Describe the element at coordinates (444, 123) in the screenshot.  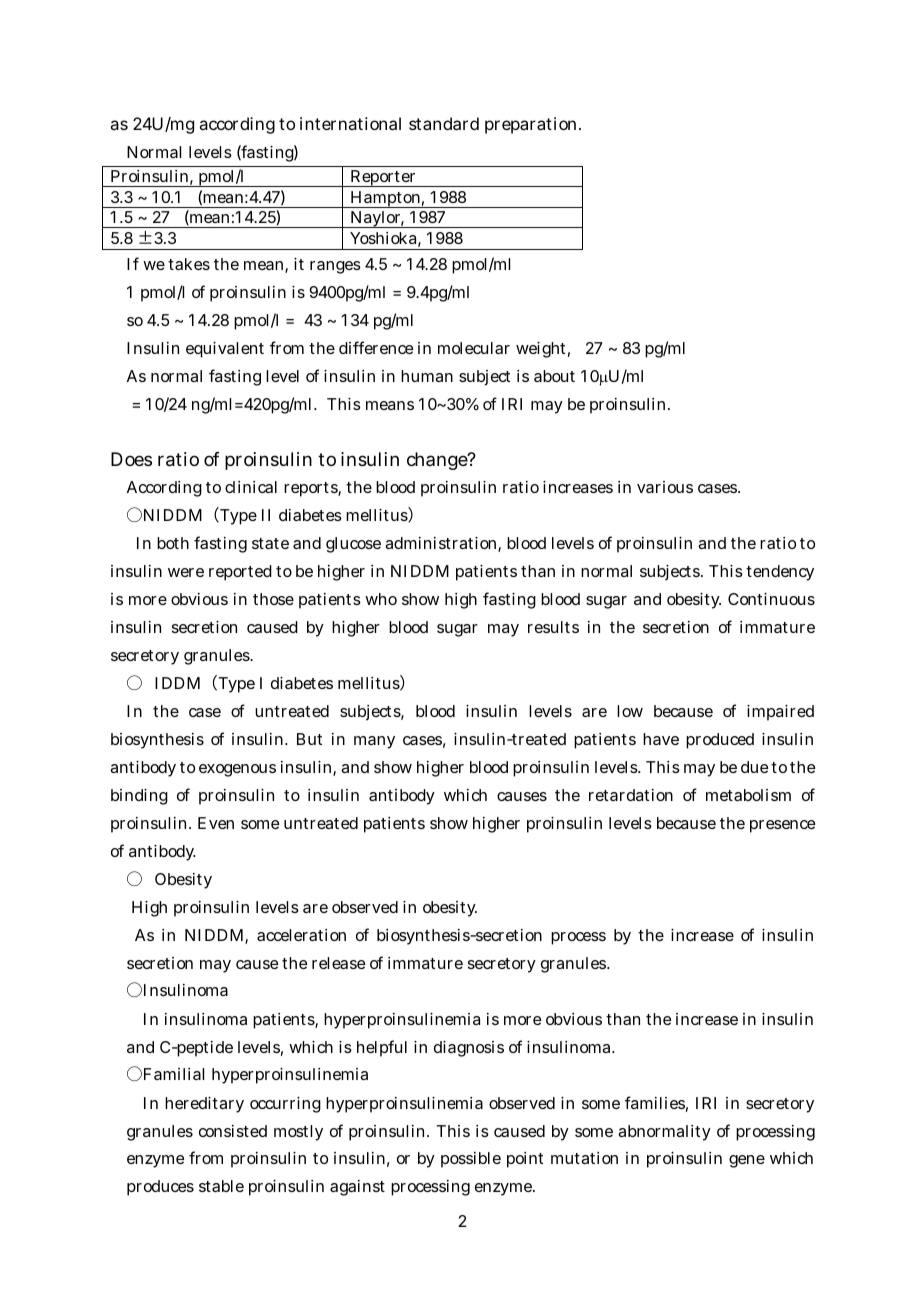
I see `standard` at that location.
